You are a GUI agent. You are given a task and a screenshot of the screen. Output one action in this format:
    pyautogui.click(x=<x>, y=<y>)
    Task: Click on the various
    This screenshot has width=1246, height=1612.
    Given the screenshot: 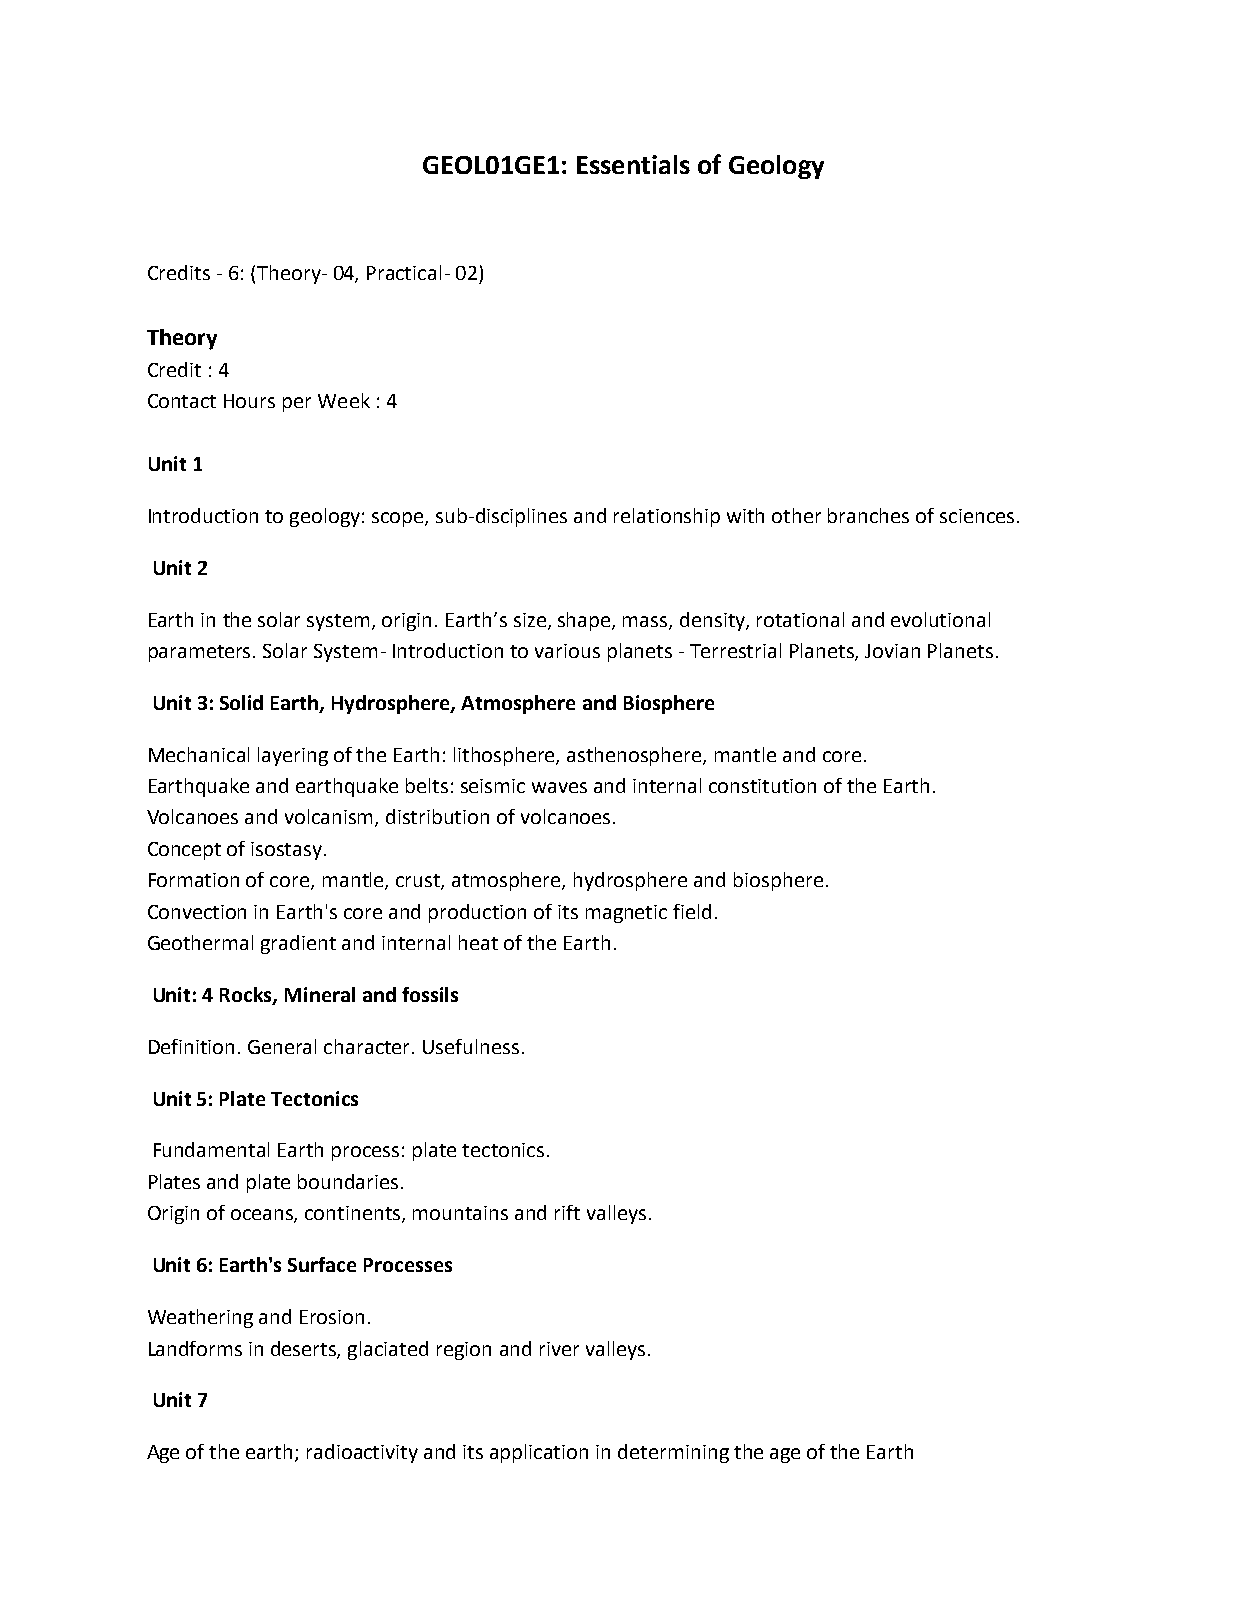 What is the action you would take?
    pyautogui.click(x=567, y=651)
